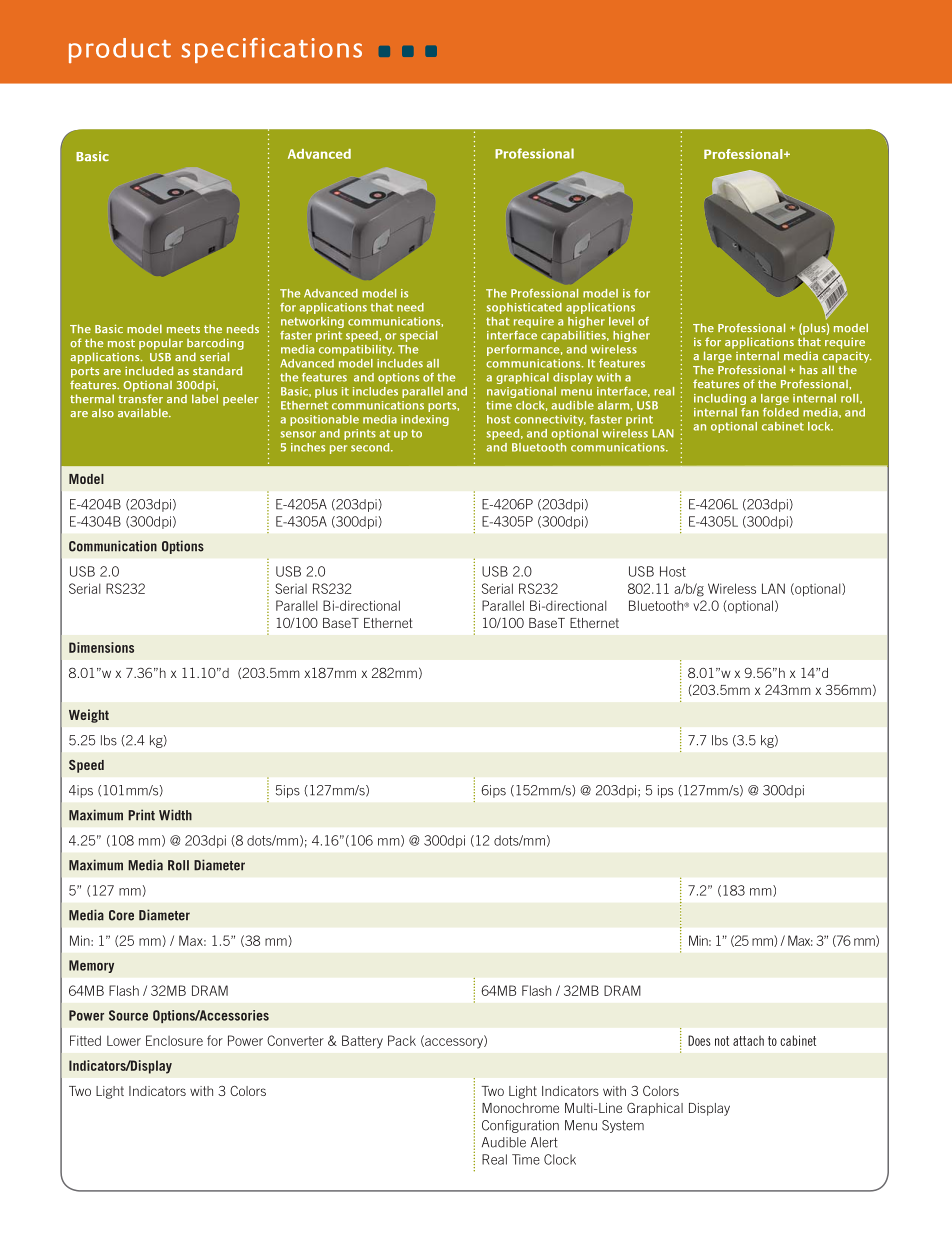 Image resolution: width=952 pixels, height=1233 pixels. What do you see at coordinates (750, 412) in the image?
I see `fan` at bounding box center [750, 412].
